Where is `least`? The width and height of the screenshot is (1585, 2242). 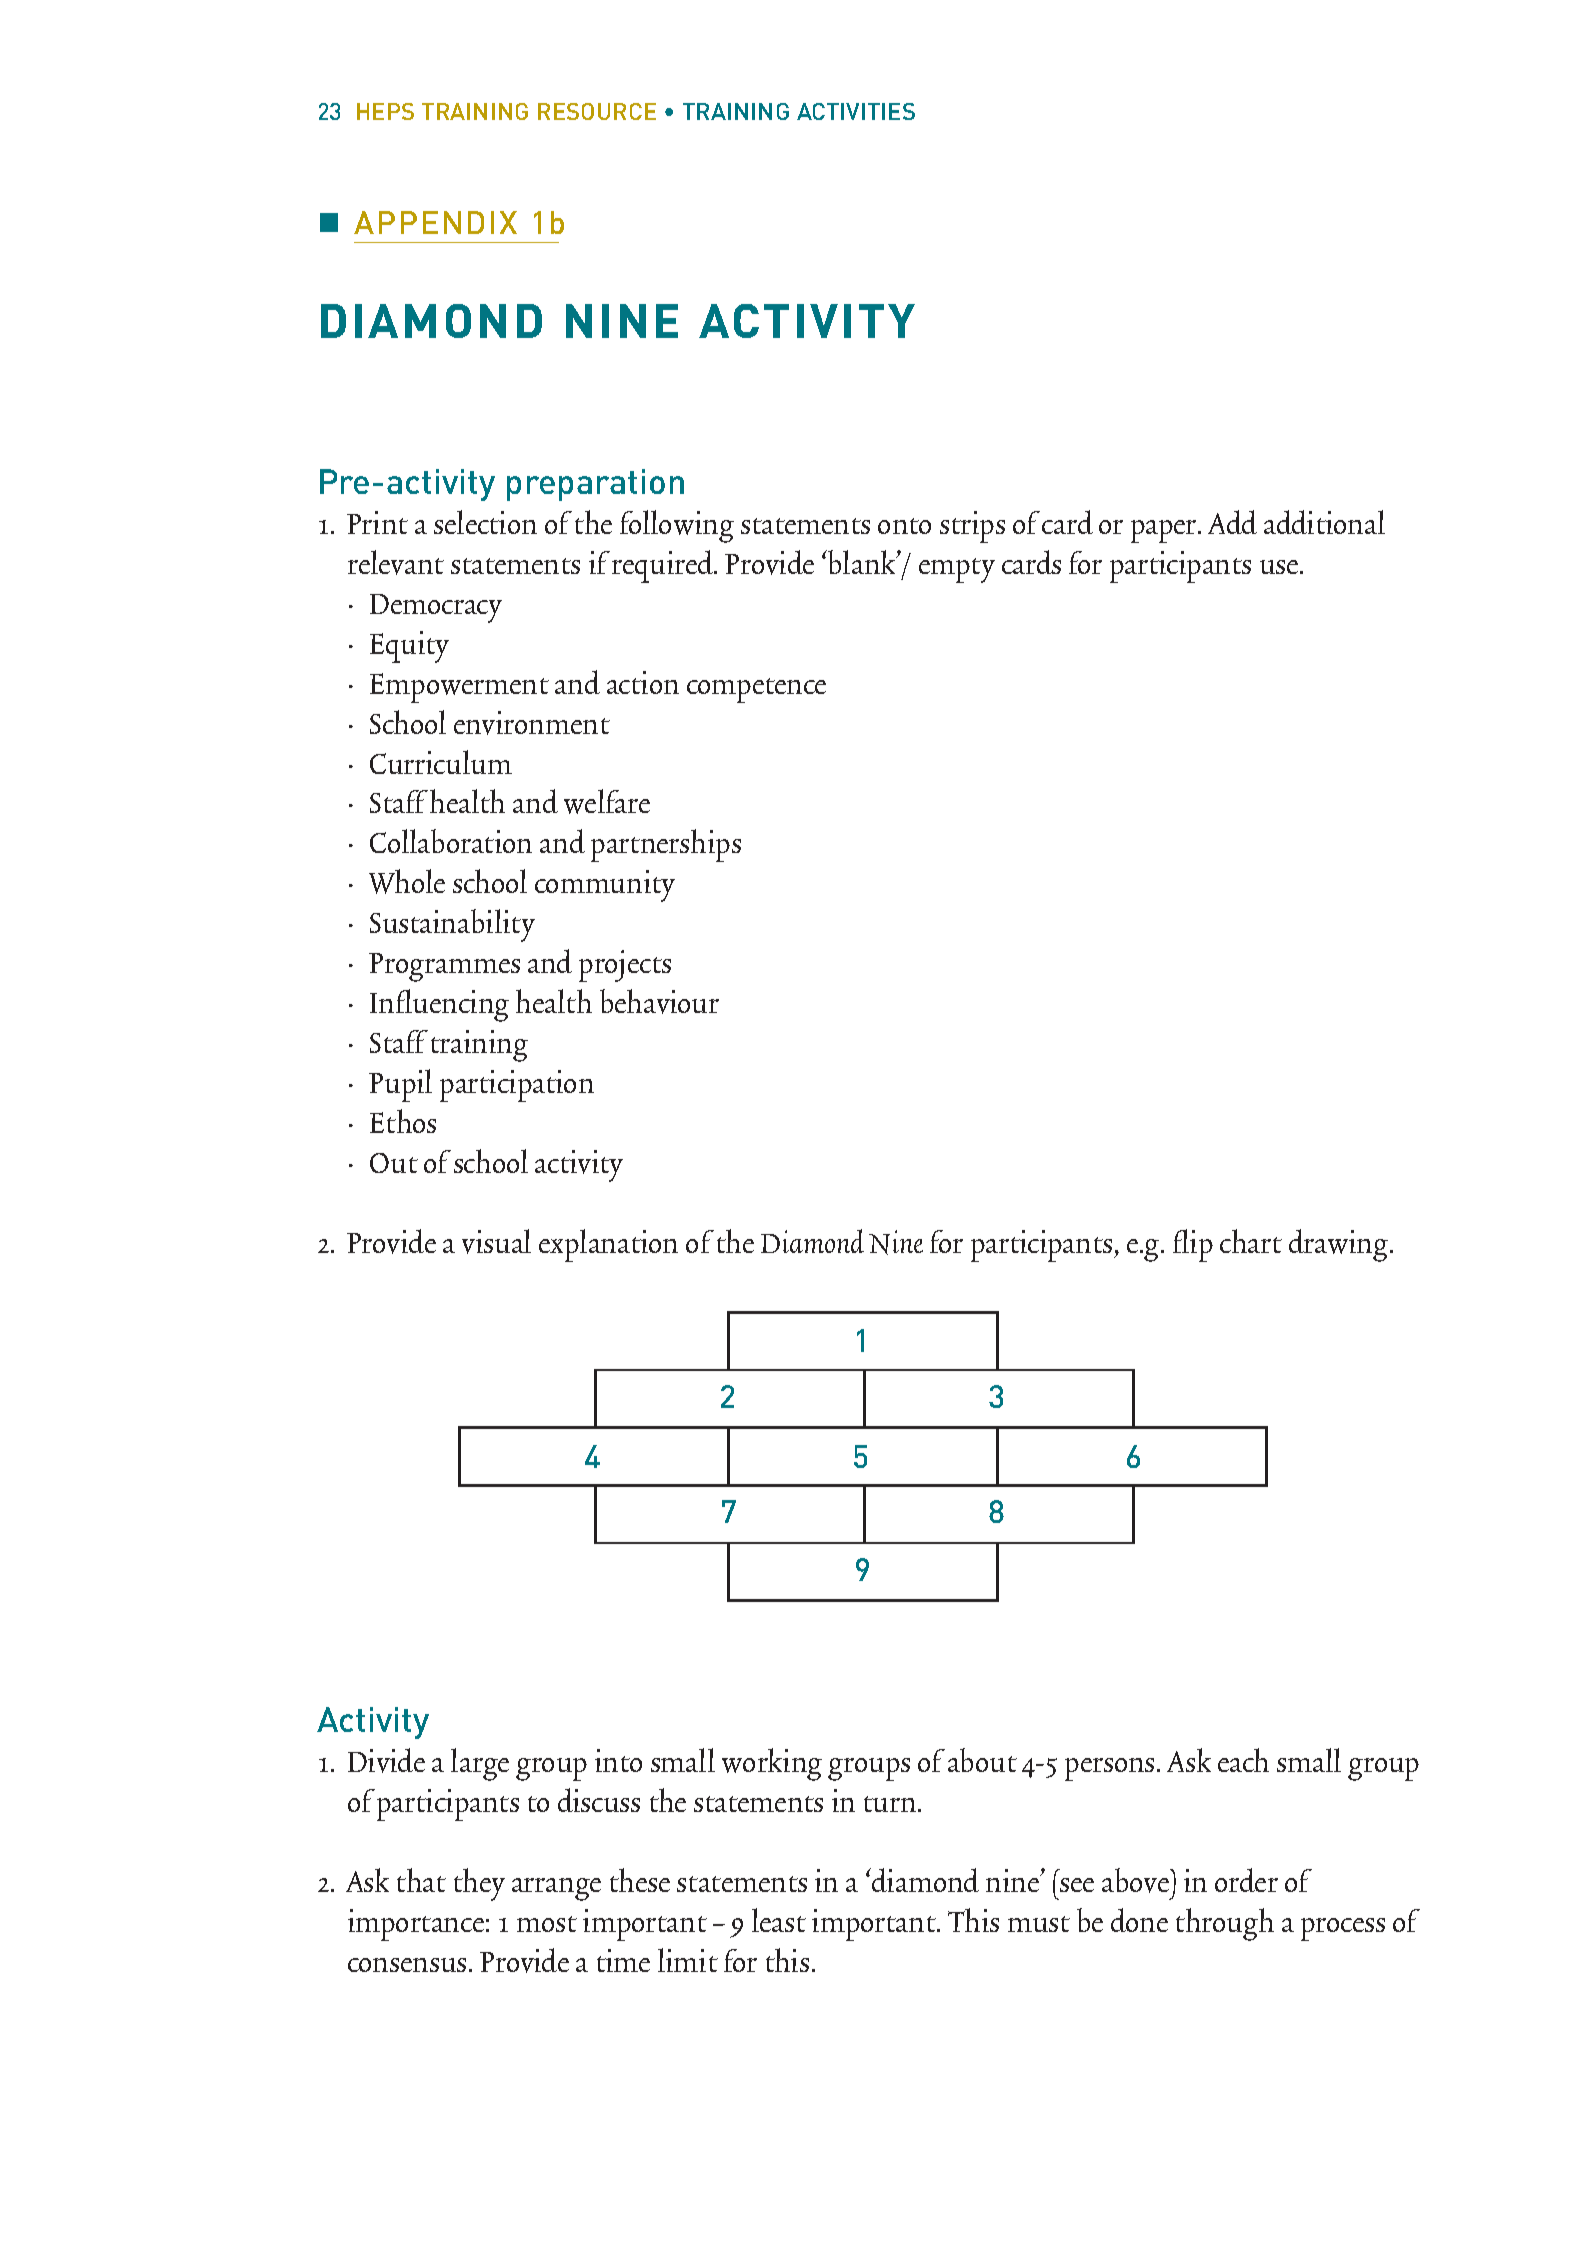
least is located at coordinates (779, 1920).
